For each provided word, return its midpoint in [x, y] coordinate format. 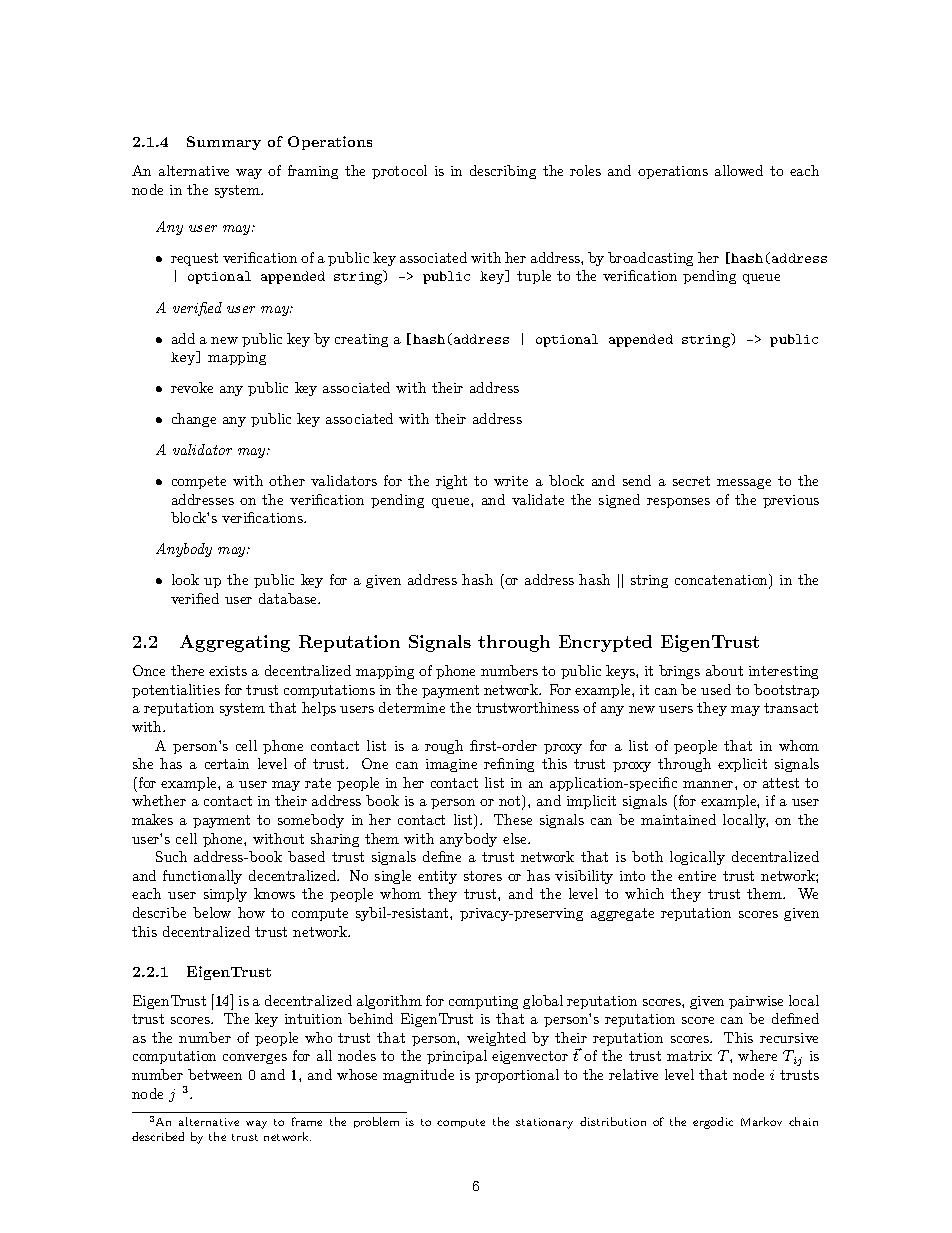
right [451, 482]
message [744, 484]
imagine [451, 765]
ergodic [713, 1123]
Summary [224, 143]
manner [708, 784]
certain [227, 764]
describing [503, 172]
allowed [739, 170]
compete [199, 482]
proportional [517, 1076]
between [215, 1074]
